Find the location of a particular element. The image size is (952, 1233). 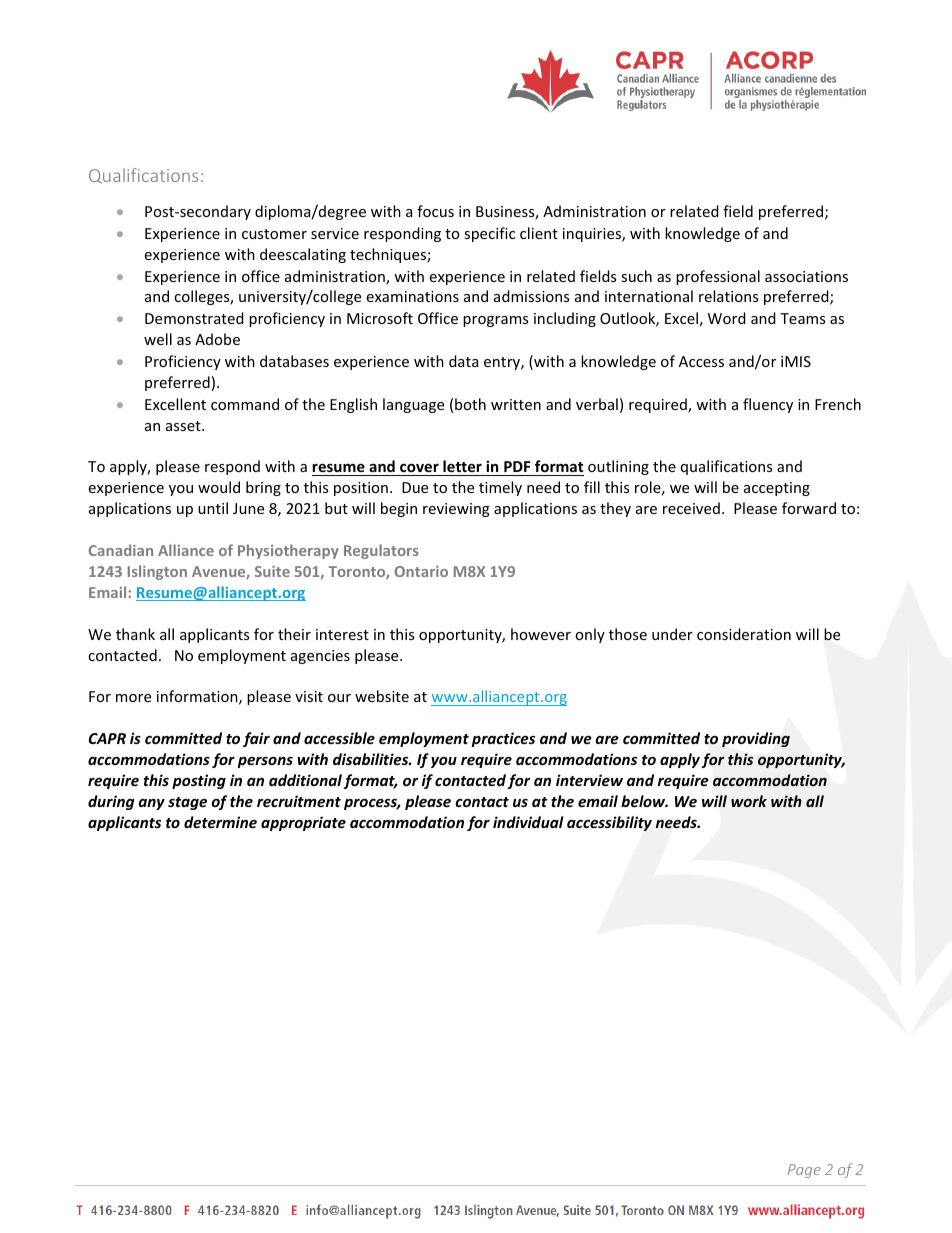

more is located at coordinates (133, 698).
